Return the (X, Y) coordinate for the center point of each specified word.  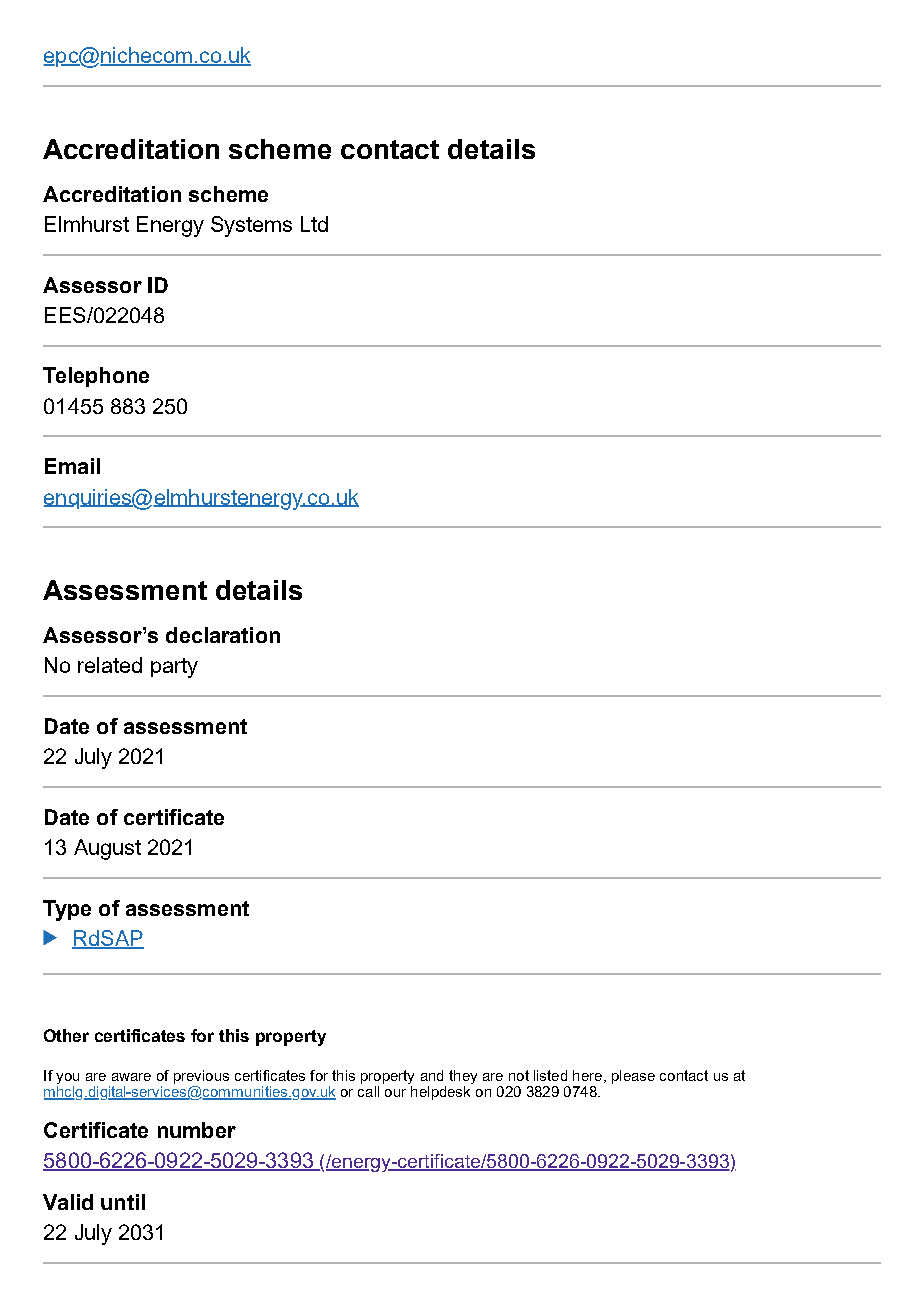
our (395, 1093)
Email (72, 466)
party (174, 668)
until (123, 1202)
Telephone (96, 377)
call (368, 1091)
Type (67, 910)
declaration (223, 635)
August (107, 849)
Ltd (314, 224)
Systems (251, 226)
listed (550, 1075)
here (587, 1075)
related (110, 665)
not (519, 1075)
